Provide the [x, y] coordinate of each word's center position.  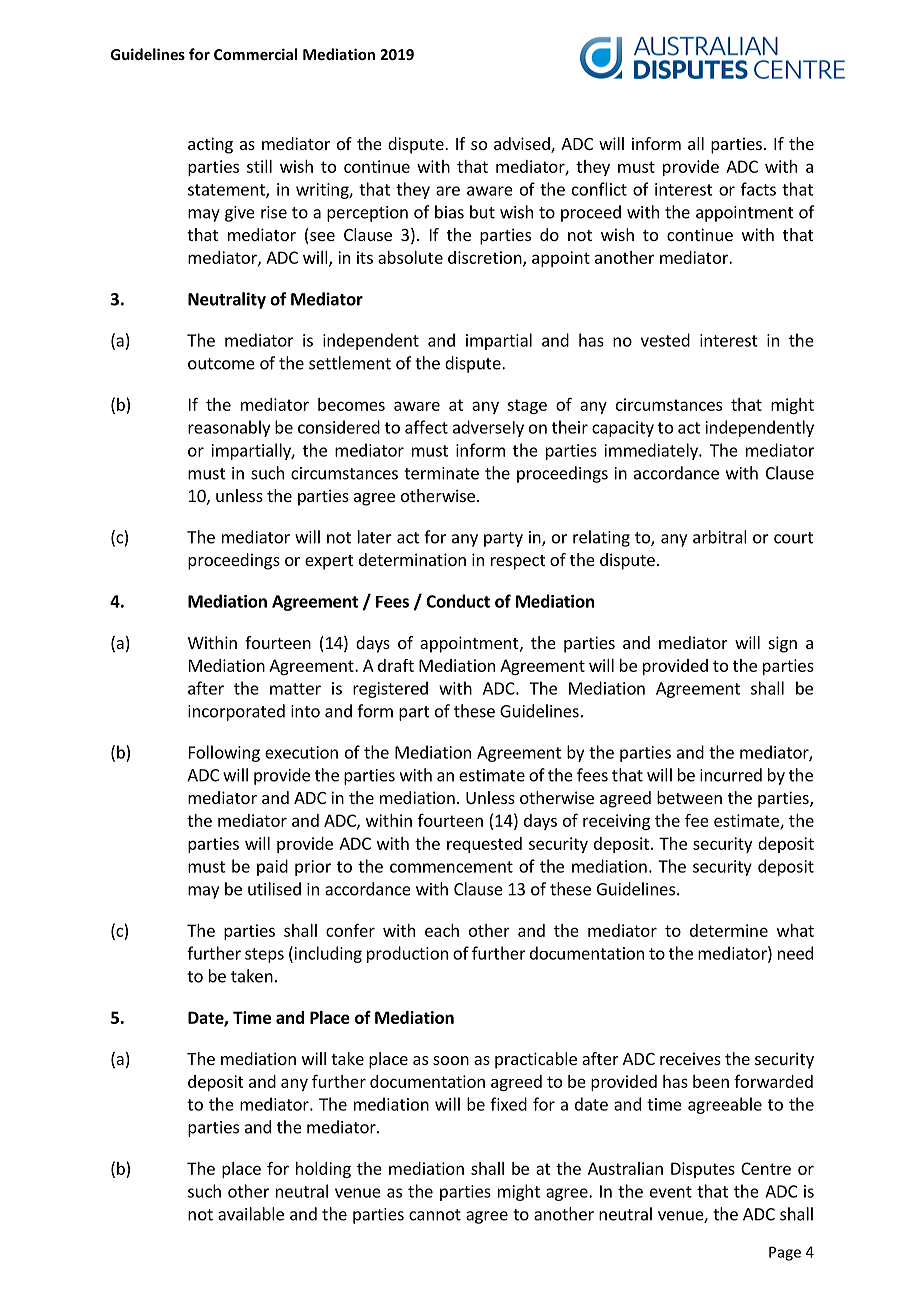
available [251, 1214]
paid [272, 867]
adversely [488, 428]
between [689, 797]
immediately [652, 451]
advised [523, 145]
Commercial [255, 54]
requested [484, 845]
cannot [435, 1215]
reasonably [229, 428]
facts [758, 189]
